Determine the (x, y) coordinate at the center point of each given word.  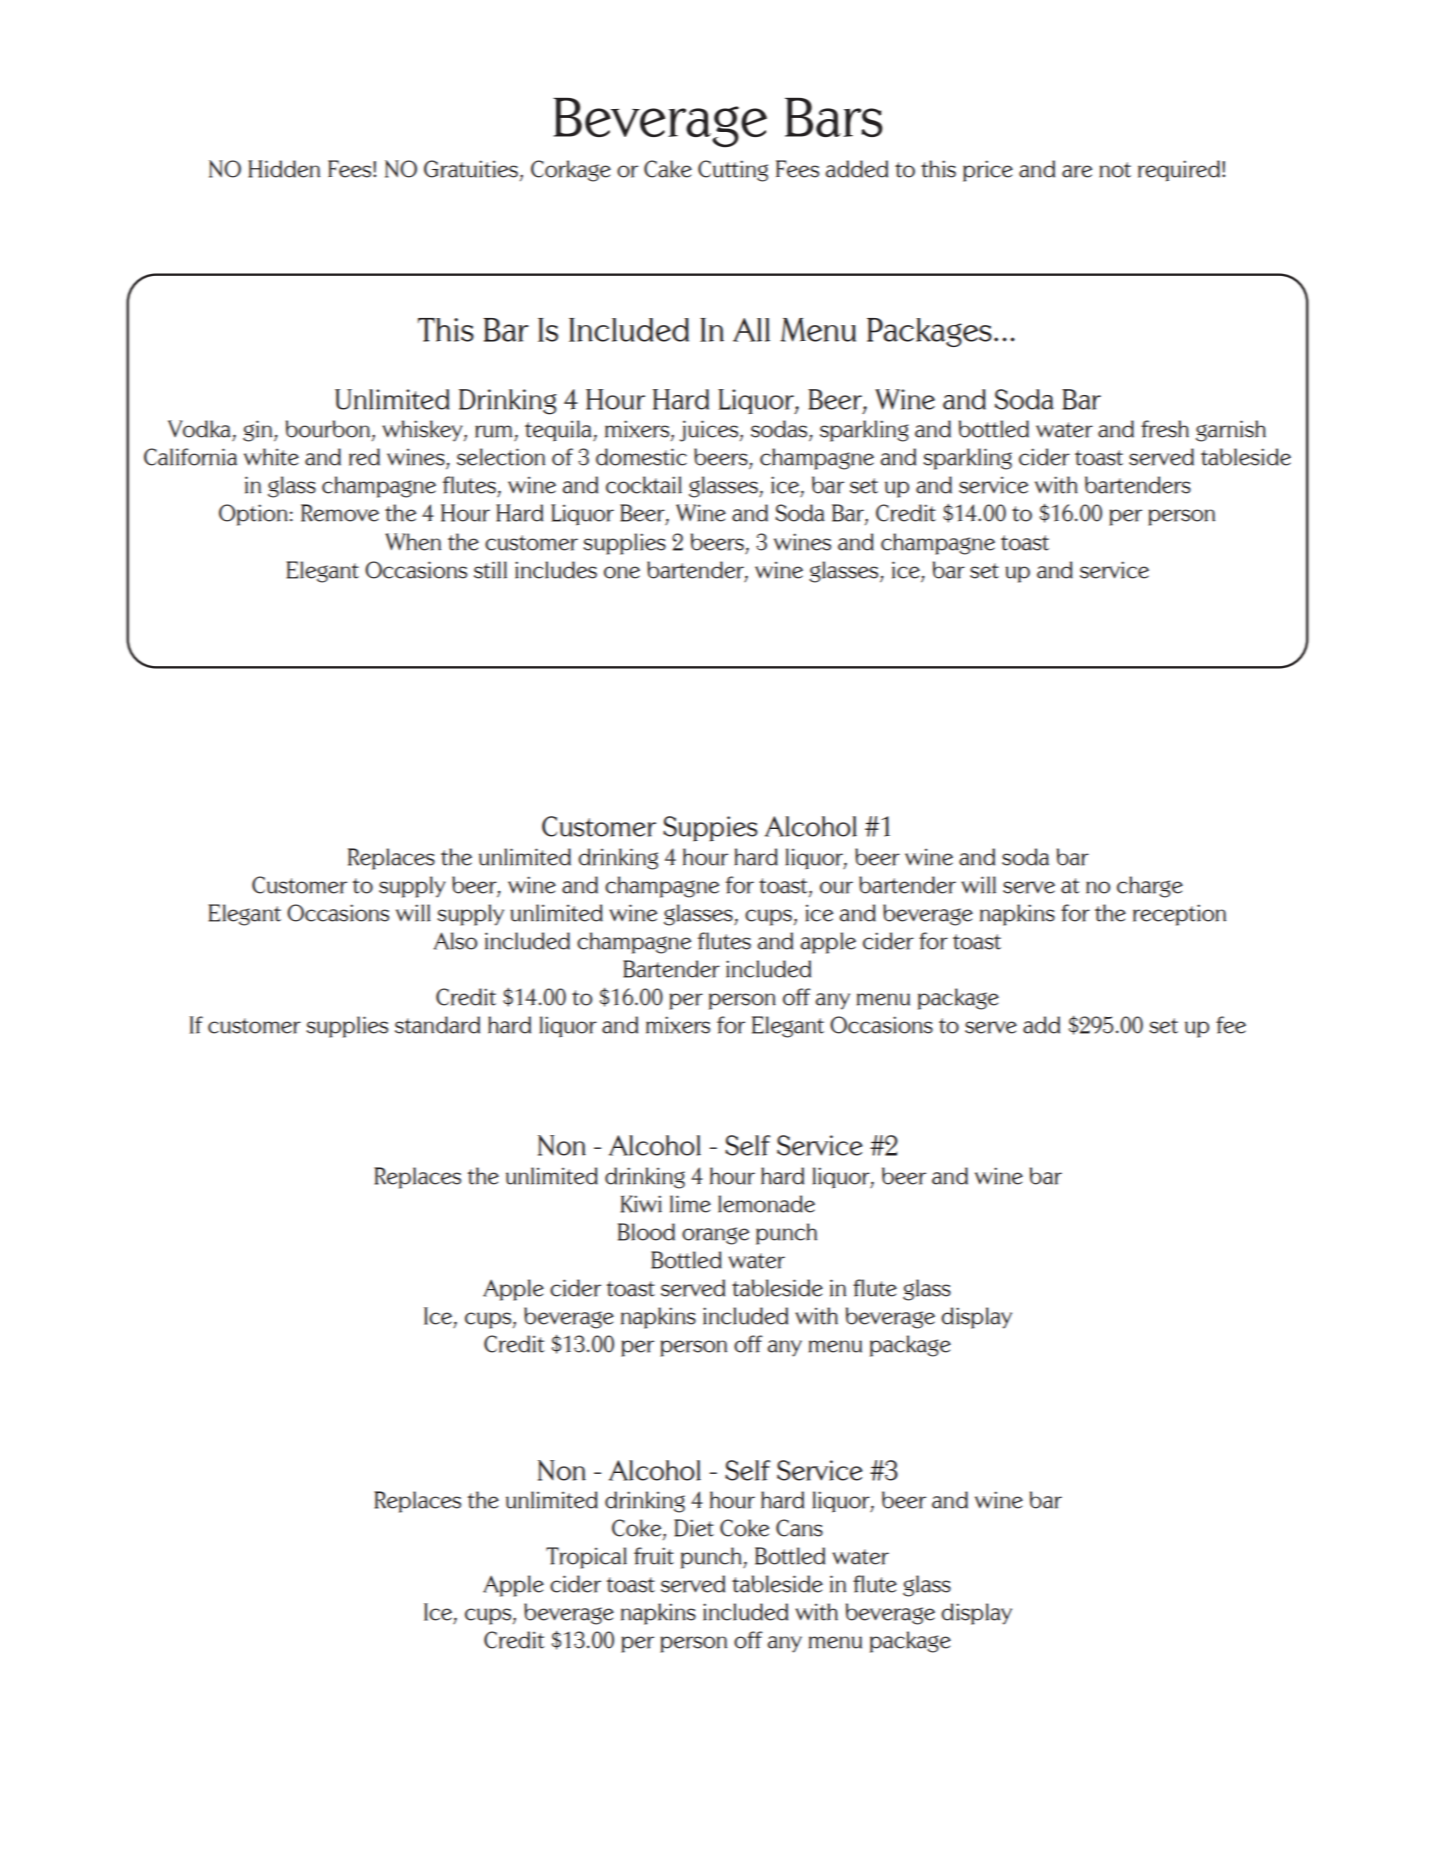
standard (437, 1025)
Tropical (586, 1558)
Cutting (733, 171)
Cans (799, 1528)
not (1115, 170)
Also (455, 941)
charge (1150, 887)
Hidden (284, 169)
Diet (694, 1528)
